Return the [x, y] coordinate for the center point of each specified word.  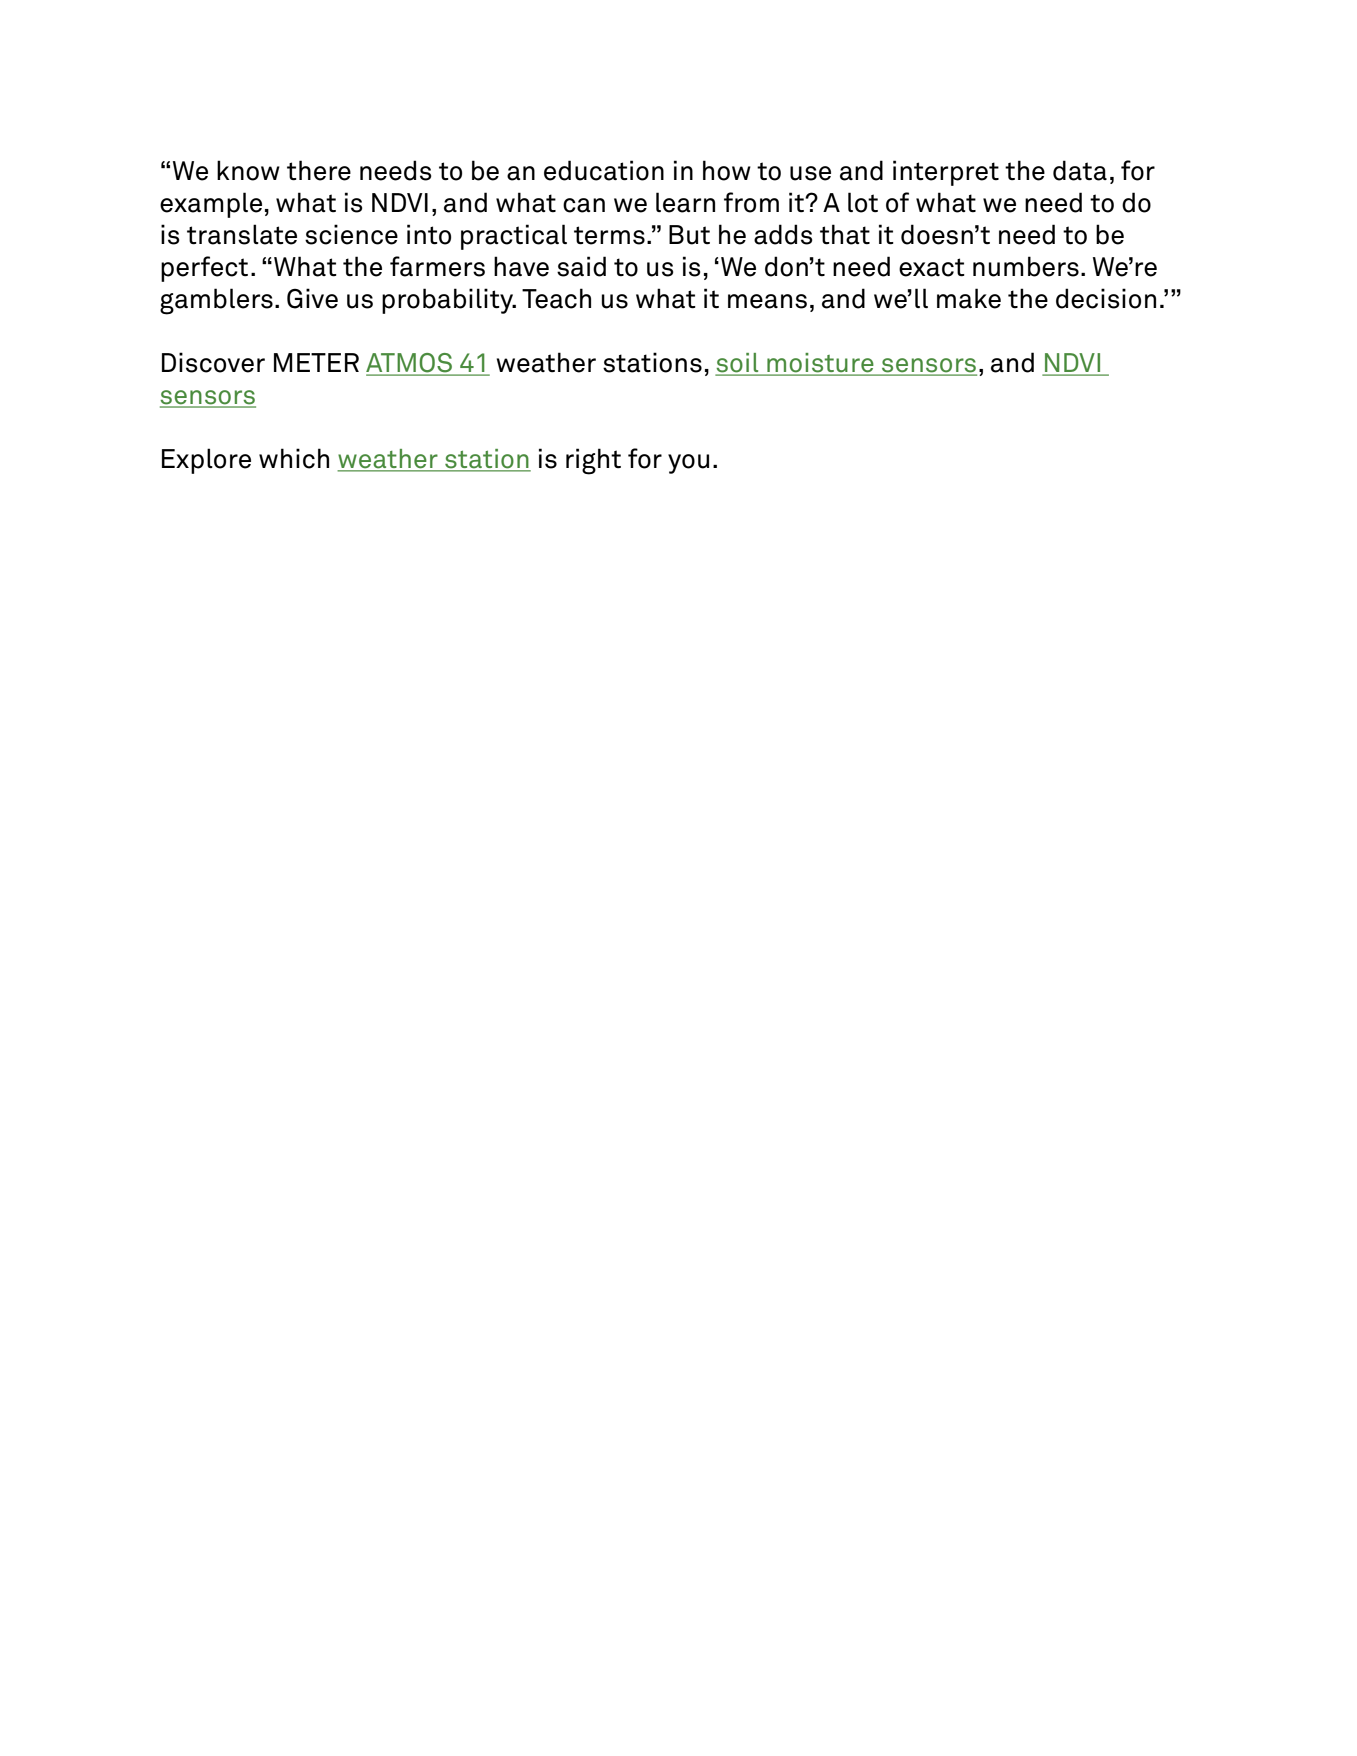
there [319, 170]
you [688, 464]
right [593, 461]
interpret [946, 173]
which [294, 458]
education [604, 170]
